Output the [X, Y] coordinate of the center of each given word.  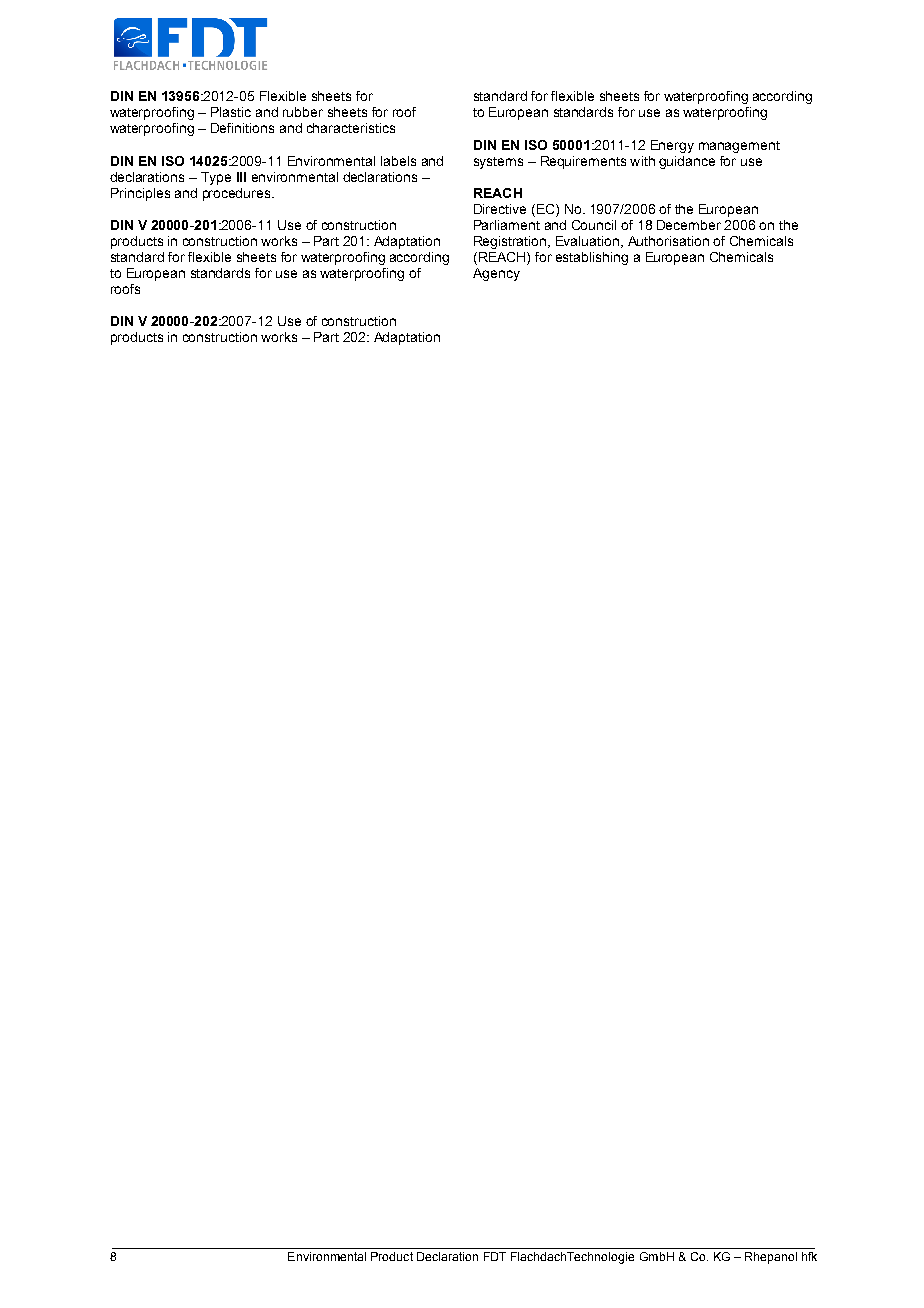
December [689, 225]
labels [398, 161]
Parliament [507, 225]
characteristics [351, 128]
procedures [238, 194]
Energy [672, 146]
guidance [687, 162]
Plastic [231, 112]
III [241, 177]
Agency [496, 274]
